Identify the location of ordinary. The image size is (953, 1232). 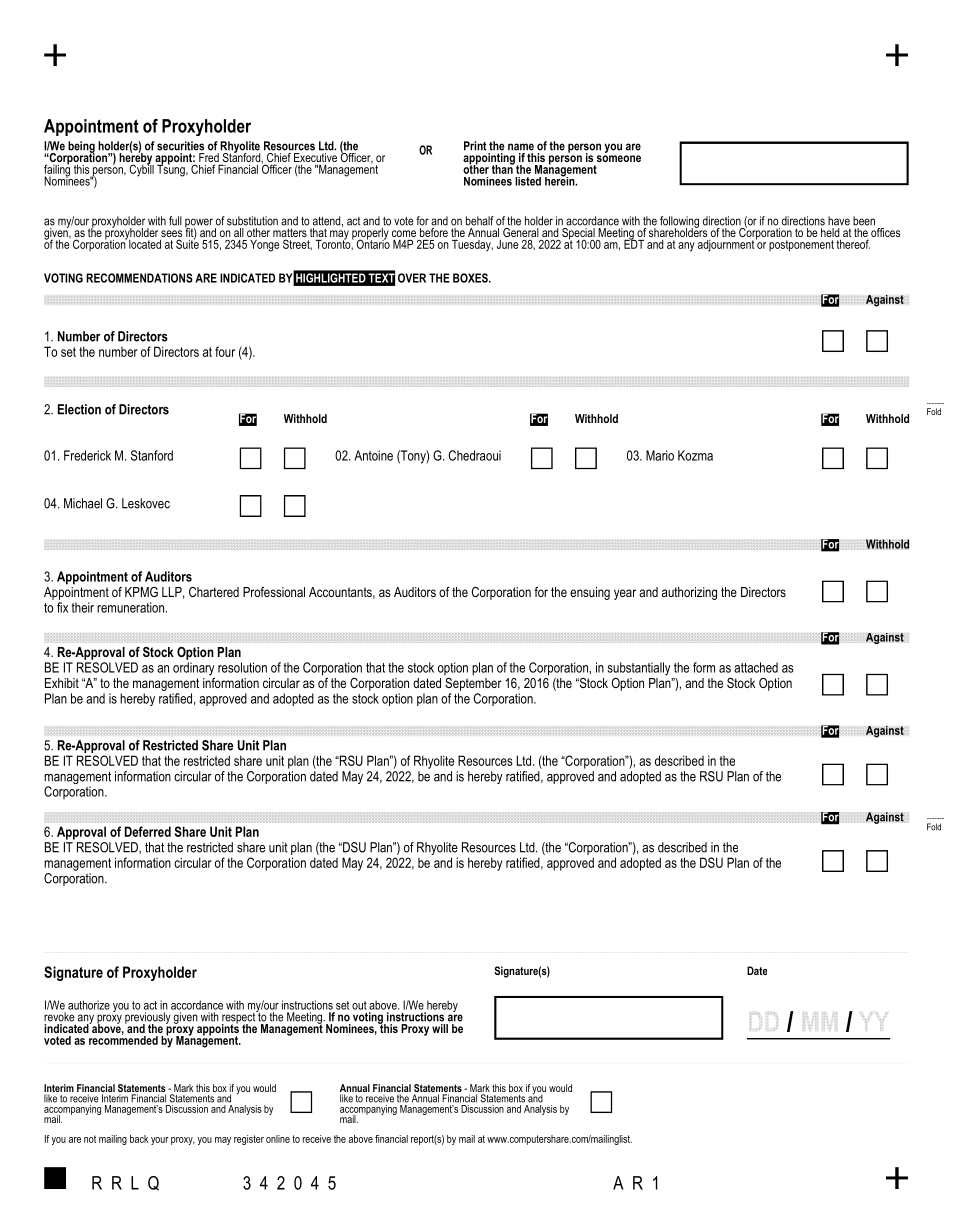
(194, 669).
